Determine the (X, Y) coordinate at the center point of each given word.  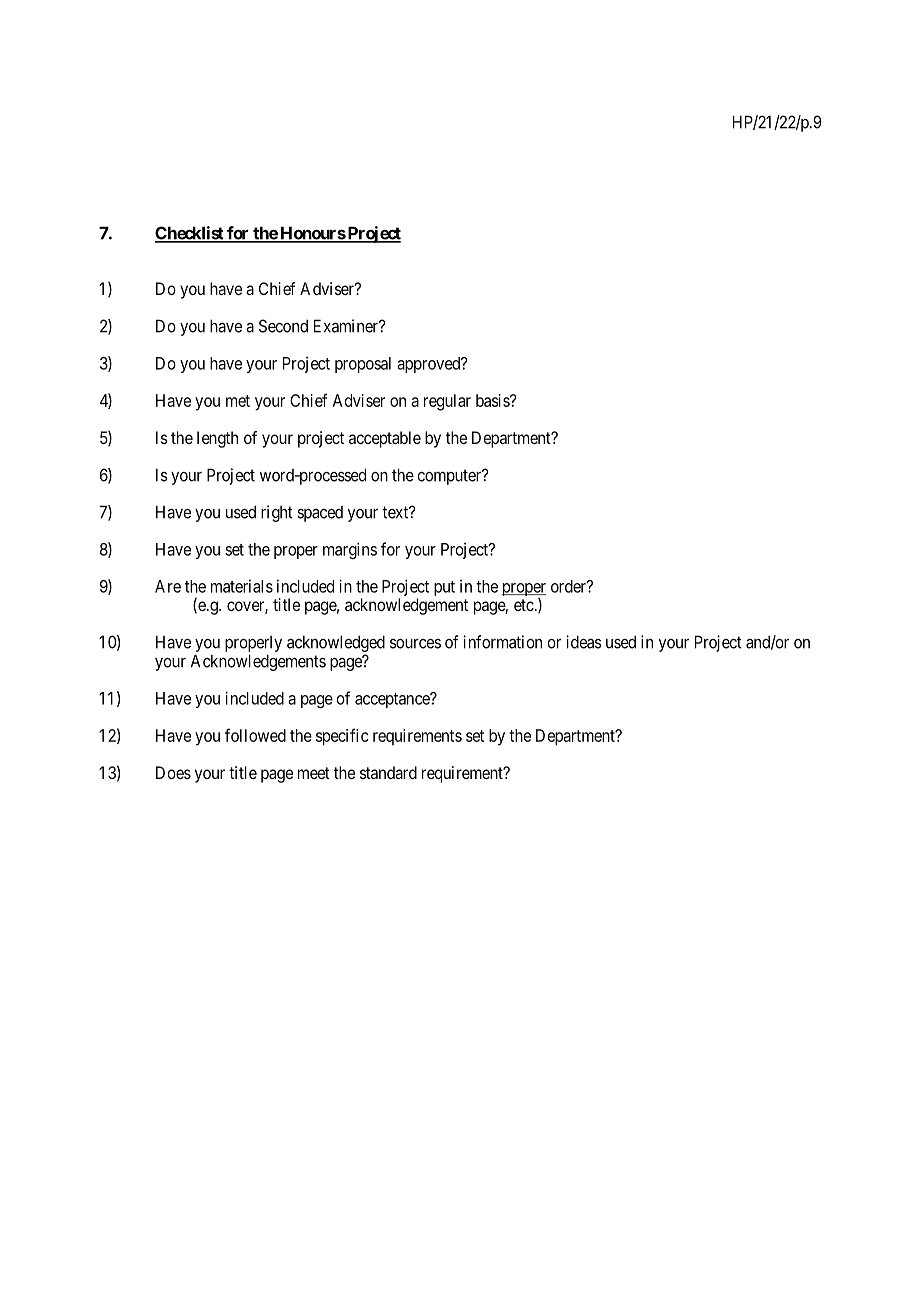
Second (283, 326)
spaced (320, 514)
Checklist (190, 234)
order (569, 586)
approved (430, 365)
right (277, 513)
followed (255, 735)
